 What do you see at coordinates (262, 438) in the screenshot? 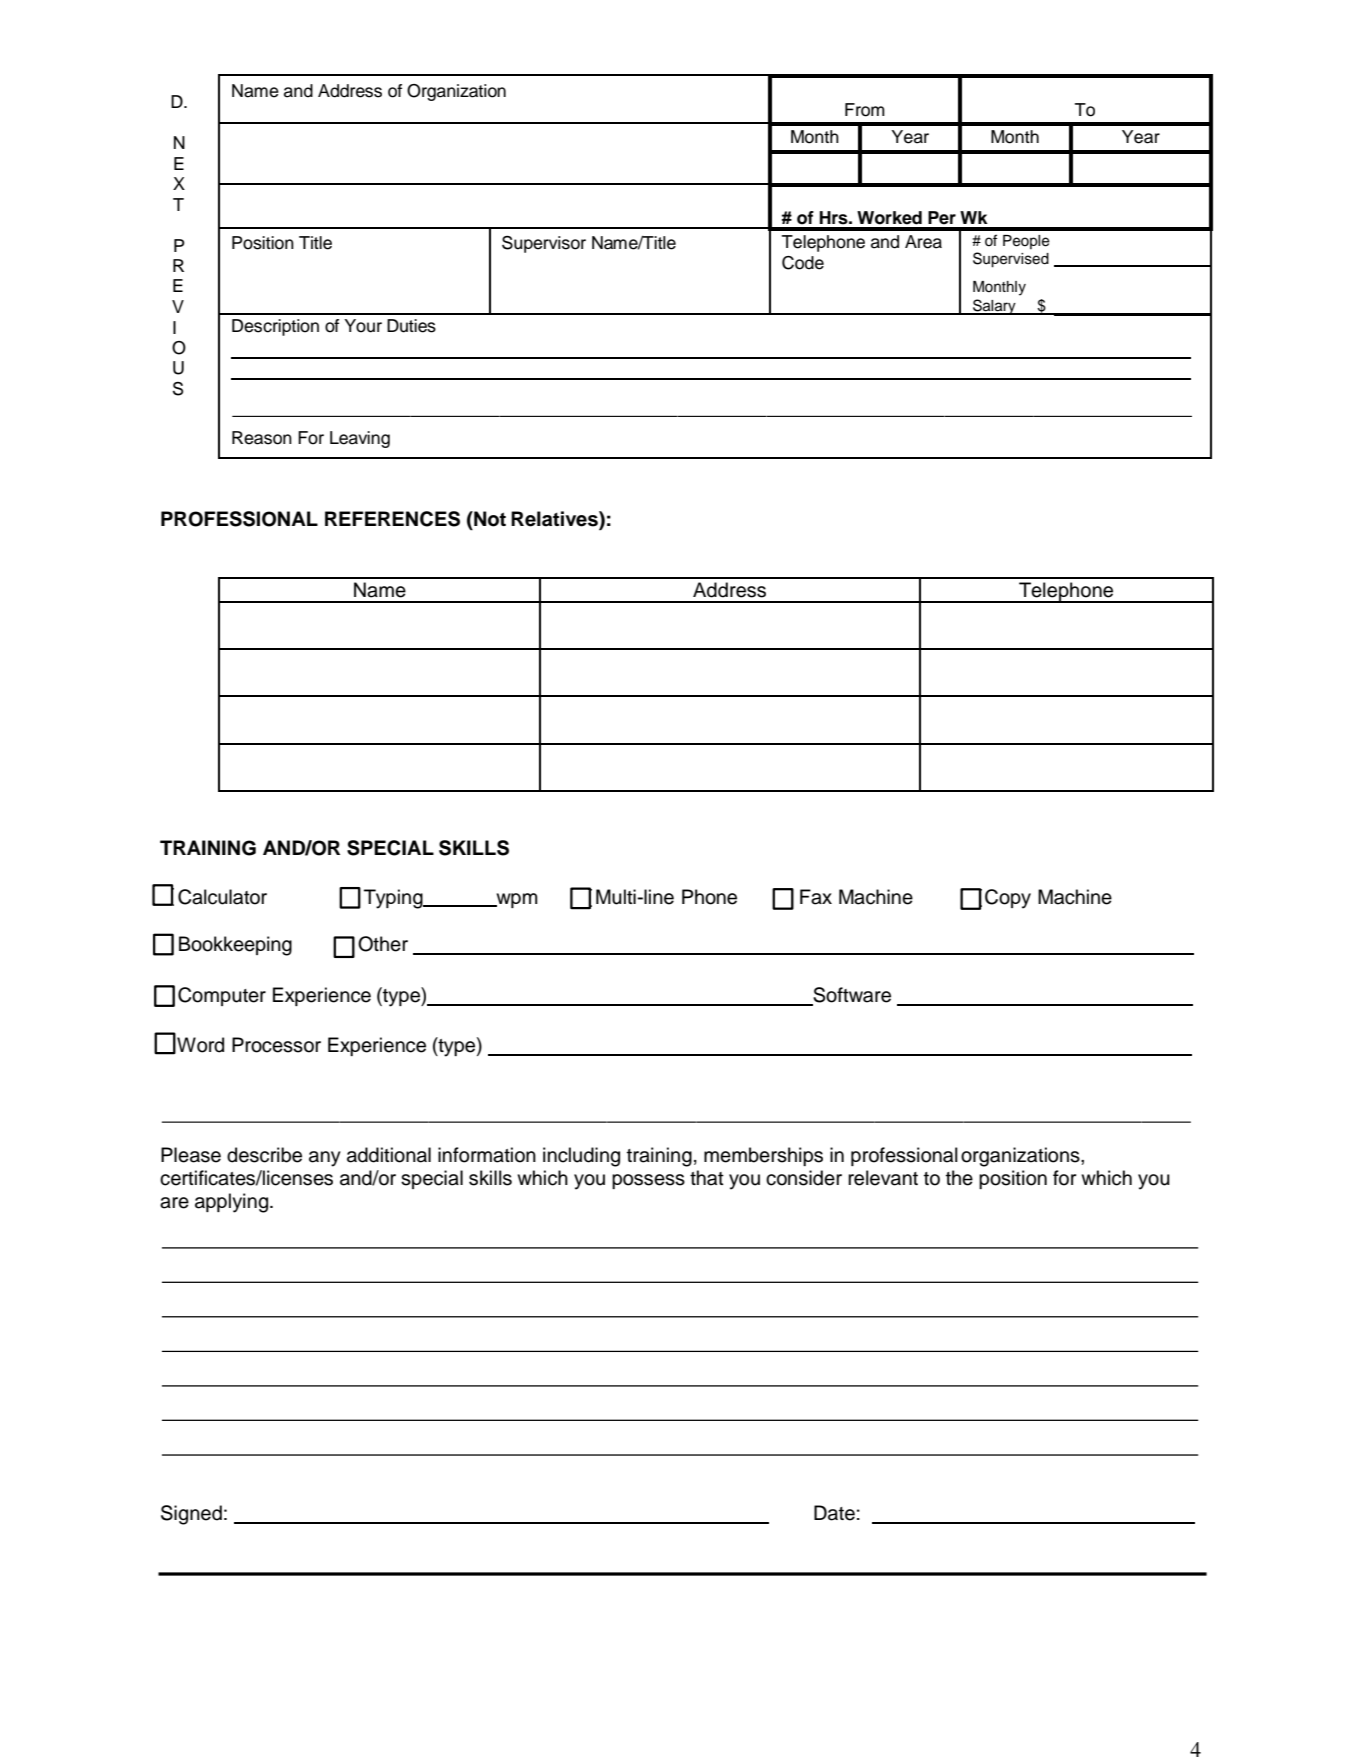
I see `Reason` at bounding box center [262, 438].
